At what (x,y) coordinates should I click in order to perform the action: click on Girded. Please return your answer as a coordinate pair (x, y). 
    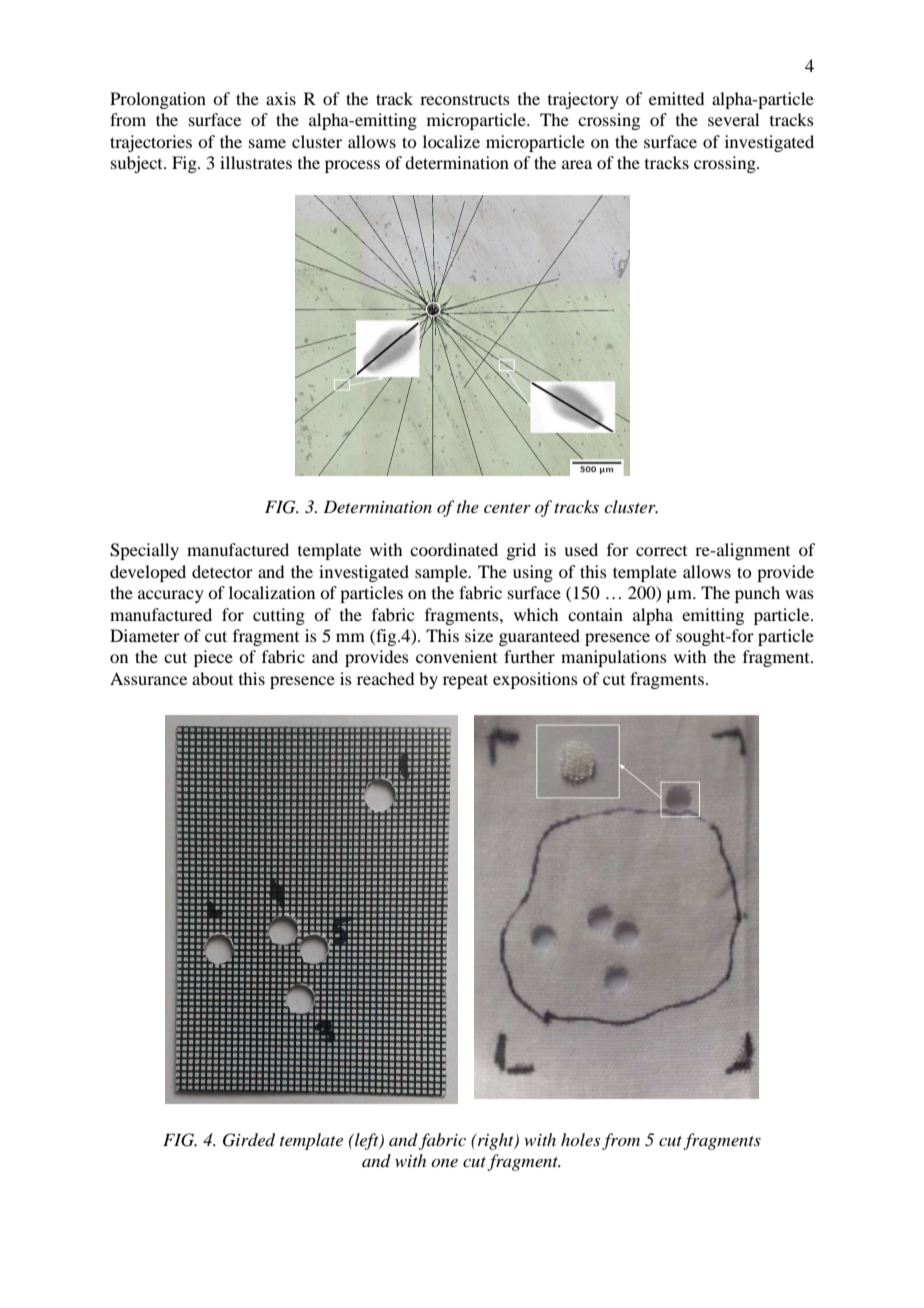
    Looking at the image, I should click on (249, 1140).
